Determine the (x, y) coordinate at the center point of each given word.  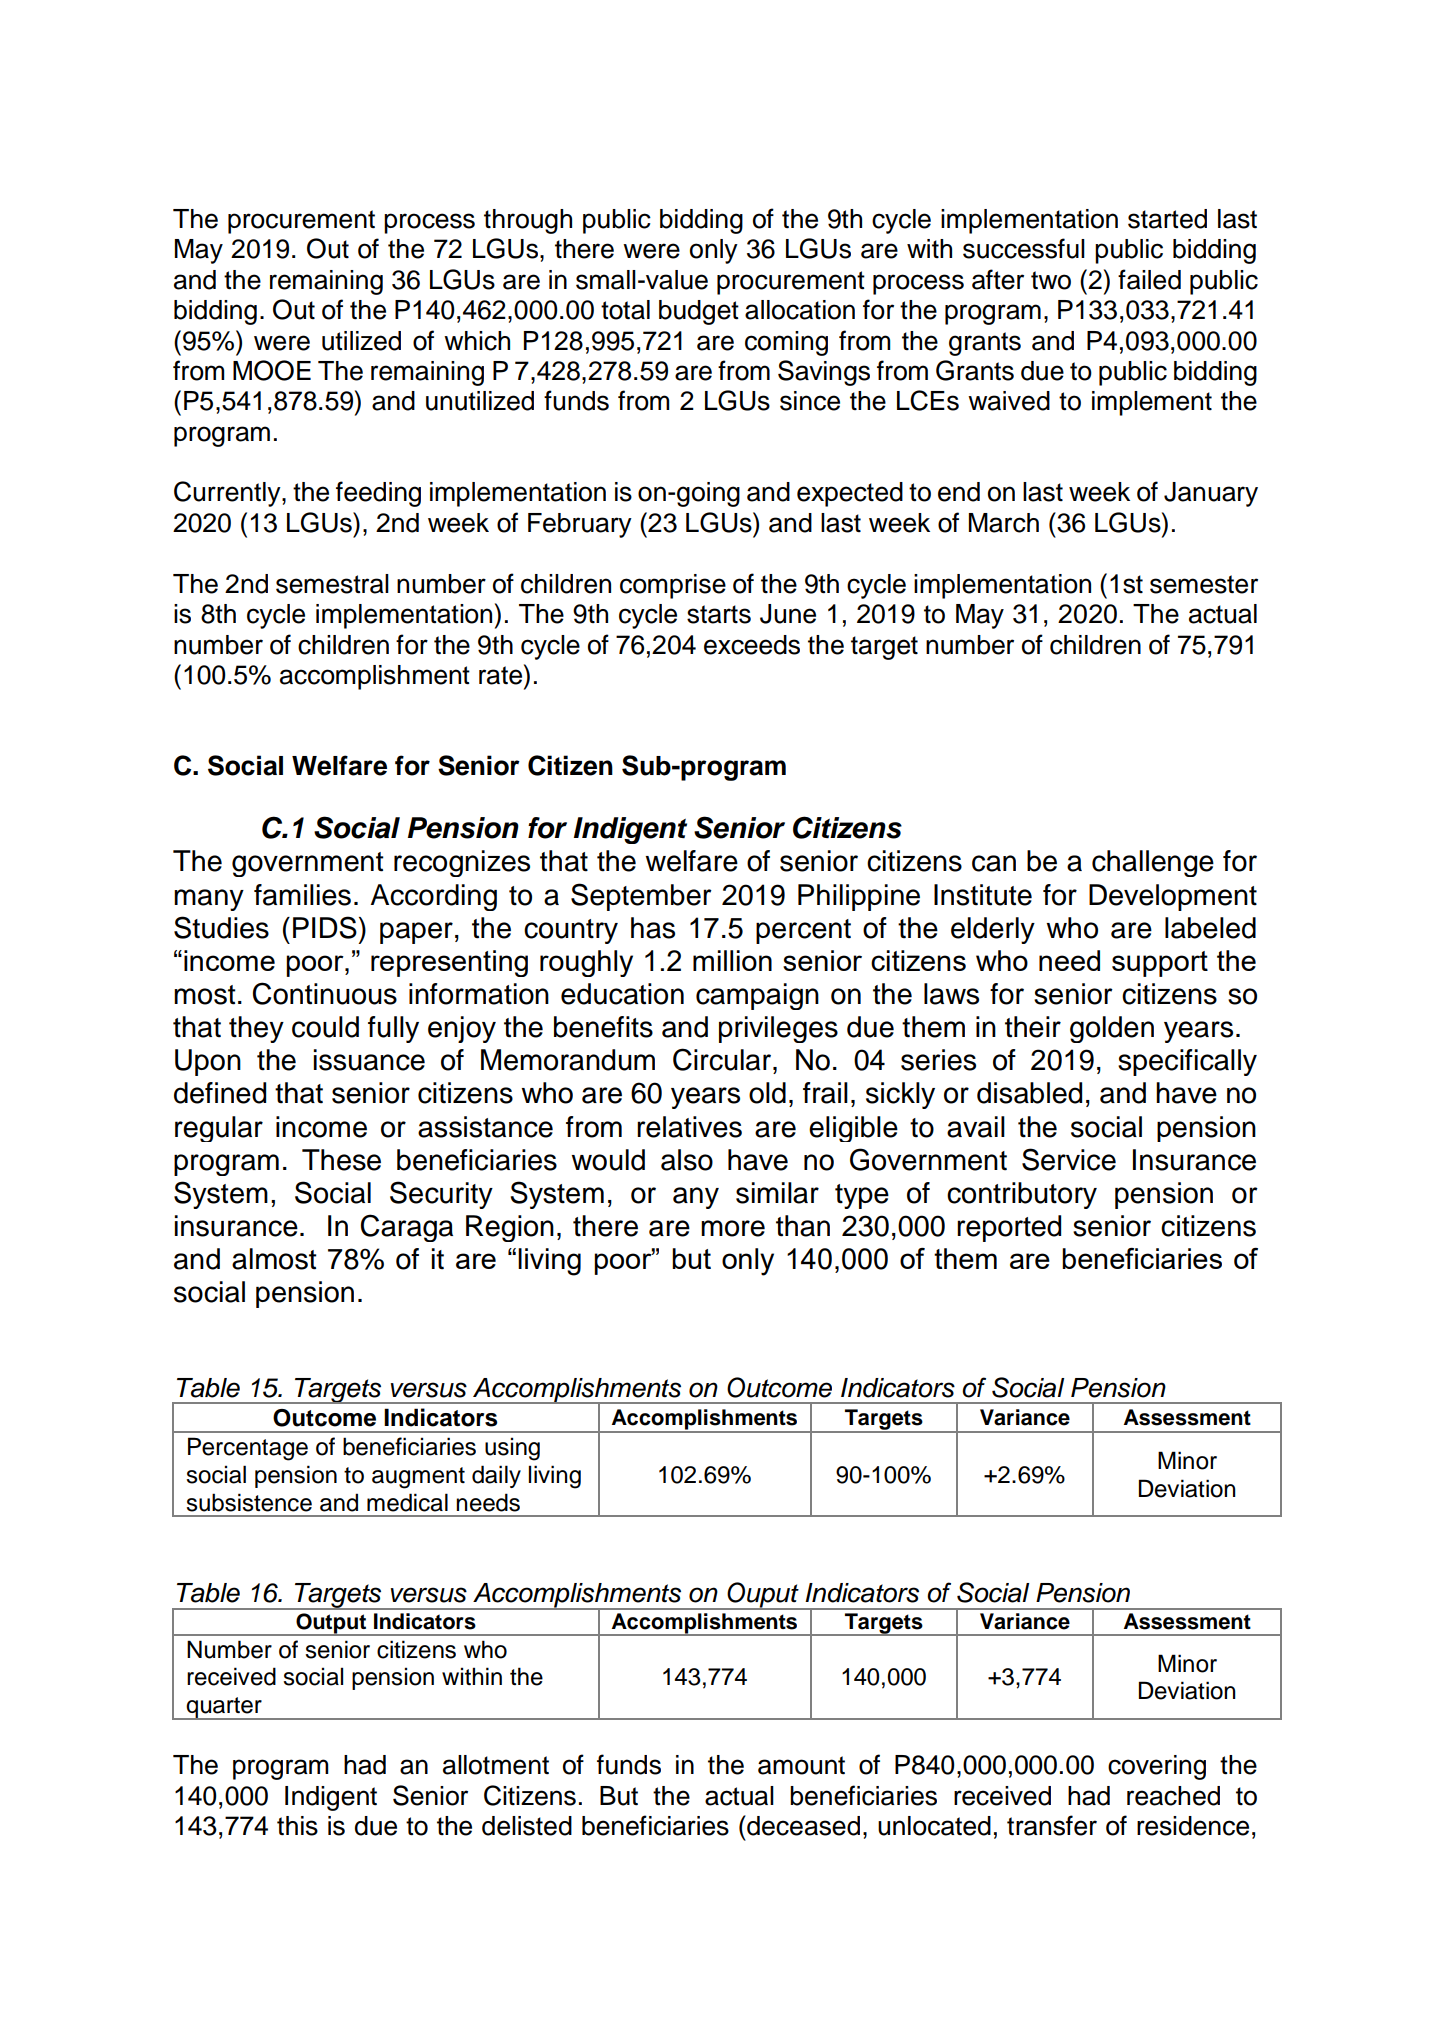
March (1004, 523)
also (687, 1160)
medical (407, 1502)
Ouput (763, 1596)
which (477, 341)
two (1051, 280)
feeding (378, 494)
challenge (1153, 863)
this (297, 1826)
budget (699, 312)
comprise (673, 586)
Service (1069, 1159)
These (341, 1160)
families (302, 895)
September (641, 897)
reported (1009, 1228)
